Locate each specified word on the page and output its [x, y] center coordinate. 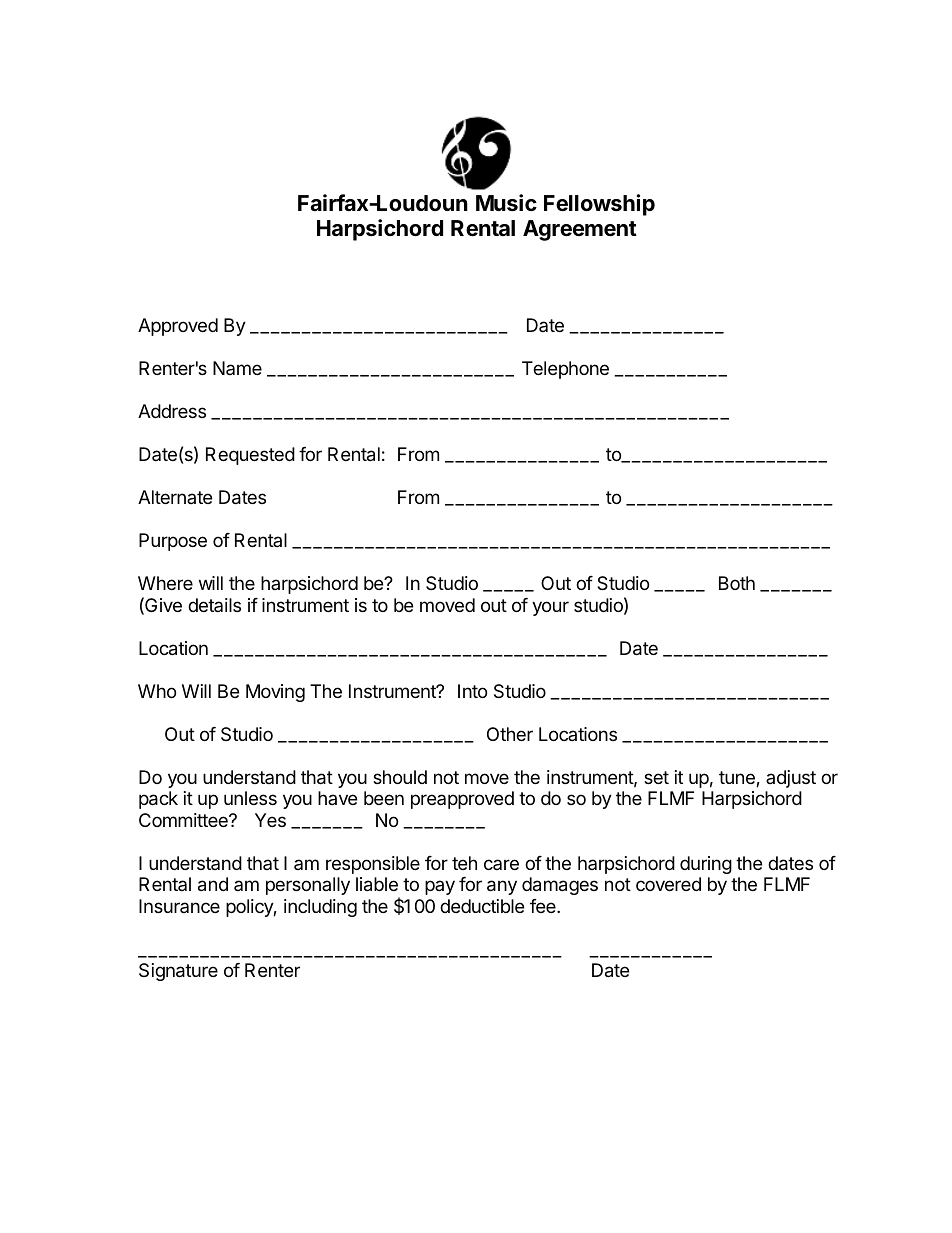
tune [738, 779]
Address [172, 411]
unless [250, 798]
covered [668, 884]
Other [510, 734]
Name [237, 368]
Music [506, 203]
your [550, 608]
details [214, 605]
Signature [178, 972]
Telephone [565, 370]
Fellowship [599, 205]
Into [472, 691]
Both [737, 583]
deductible [482, 906]
